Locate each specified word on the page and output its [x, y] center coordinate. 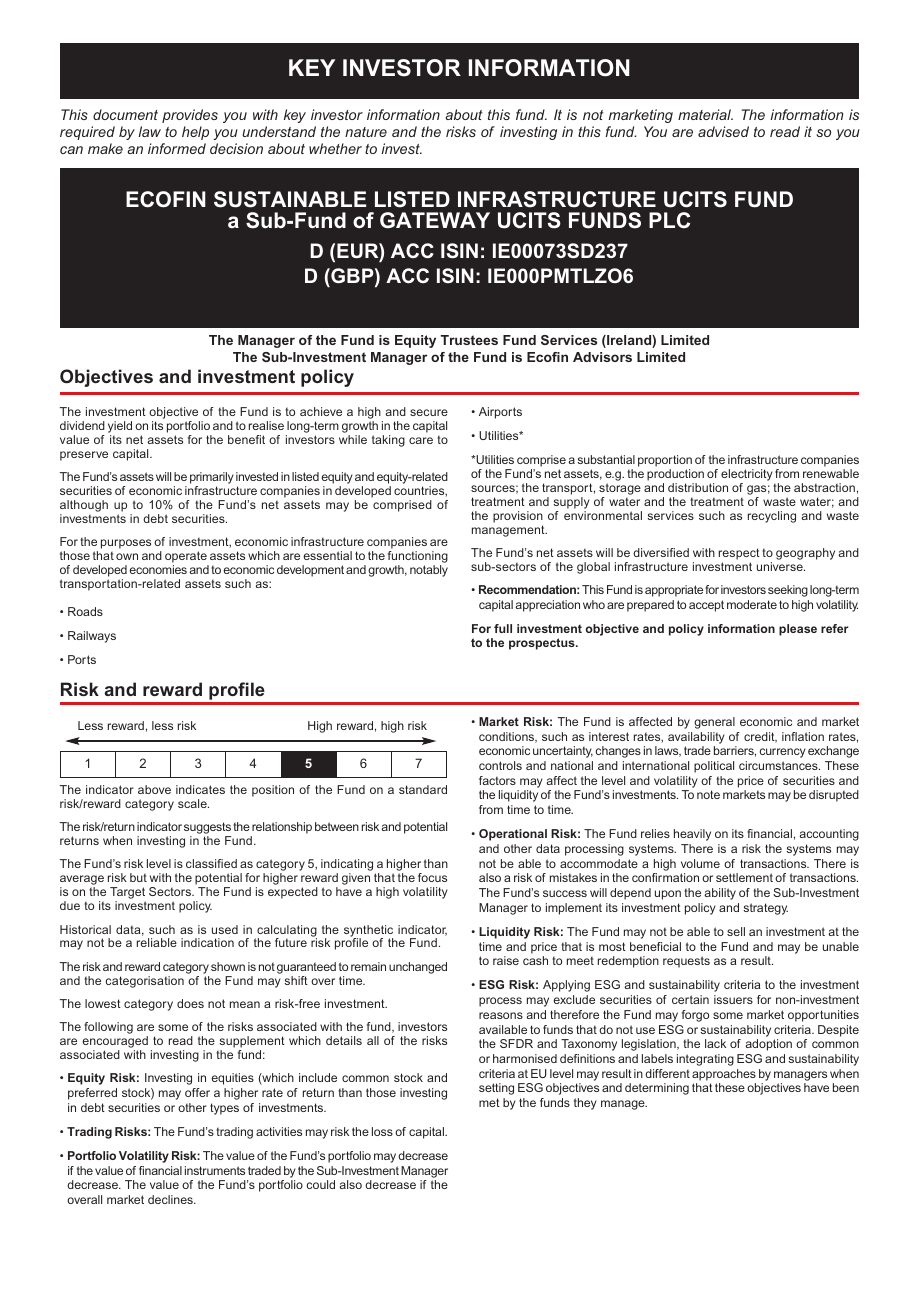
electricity [747, 475]
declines [171, 1199]
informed [177, 148]
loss [382, 1131]
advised [723, 131]
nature [366, 132]
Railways [92, 637]
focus [432, 877]
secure [429, 412]
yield [120, 427]
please [798, 630]
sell [736, 931]
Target [128, 894]
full [503, 628]
